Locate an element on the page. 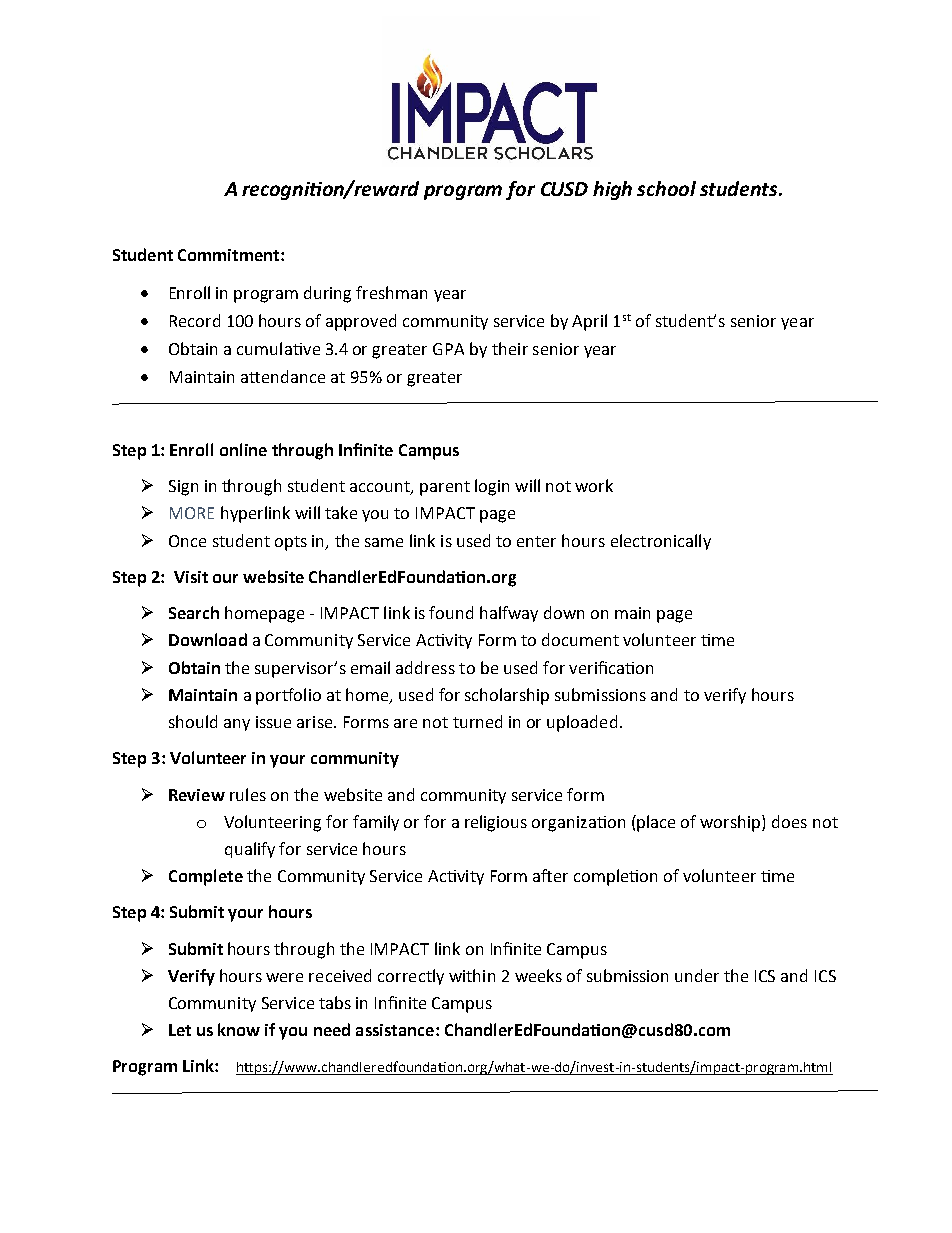  know is located at coordinates (239, 1029).
